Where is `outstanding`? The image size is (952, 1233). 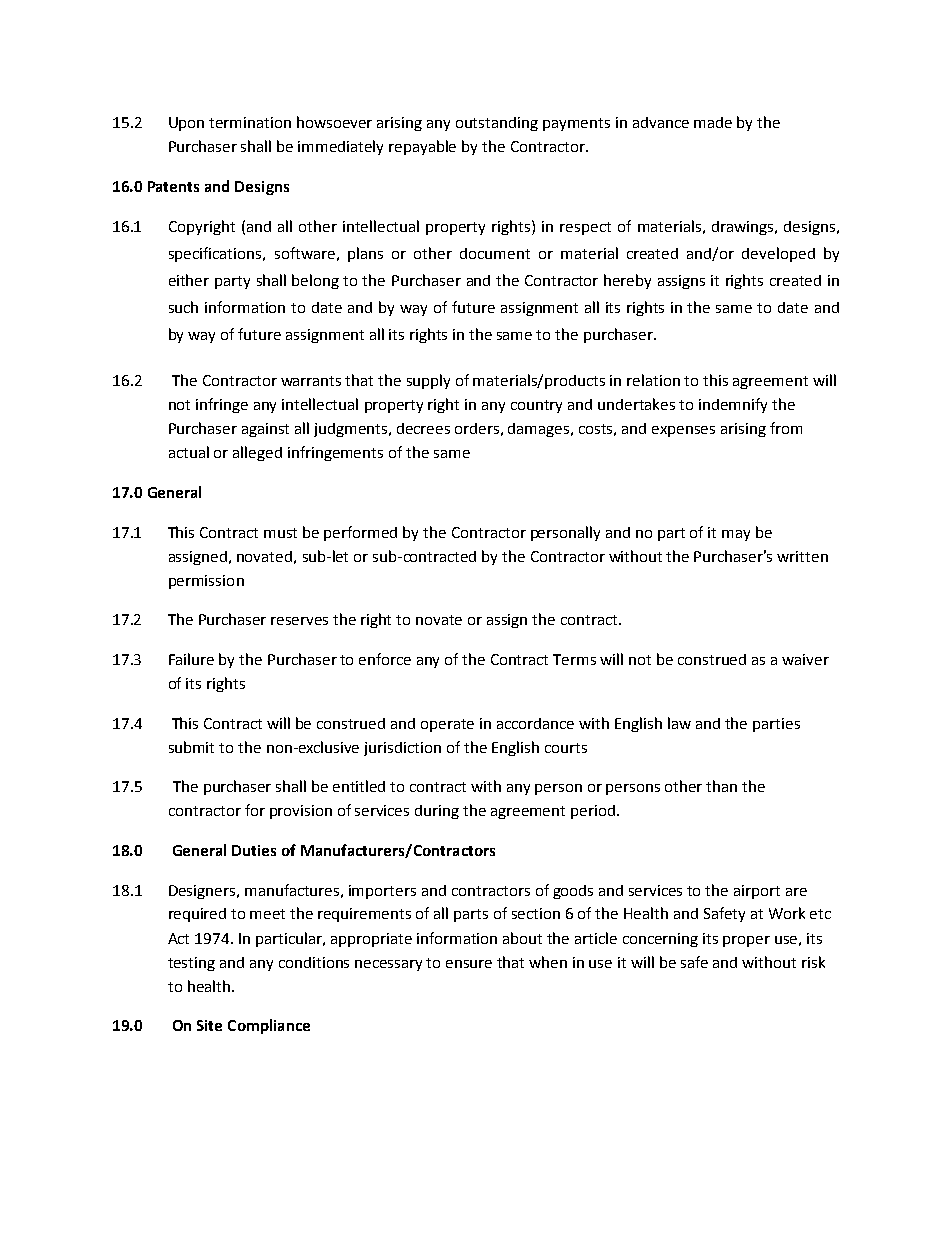
outstanding is located at coordinates (497, 124).
